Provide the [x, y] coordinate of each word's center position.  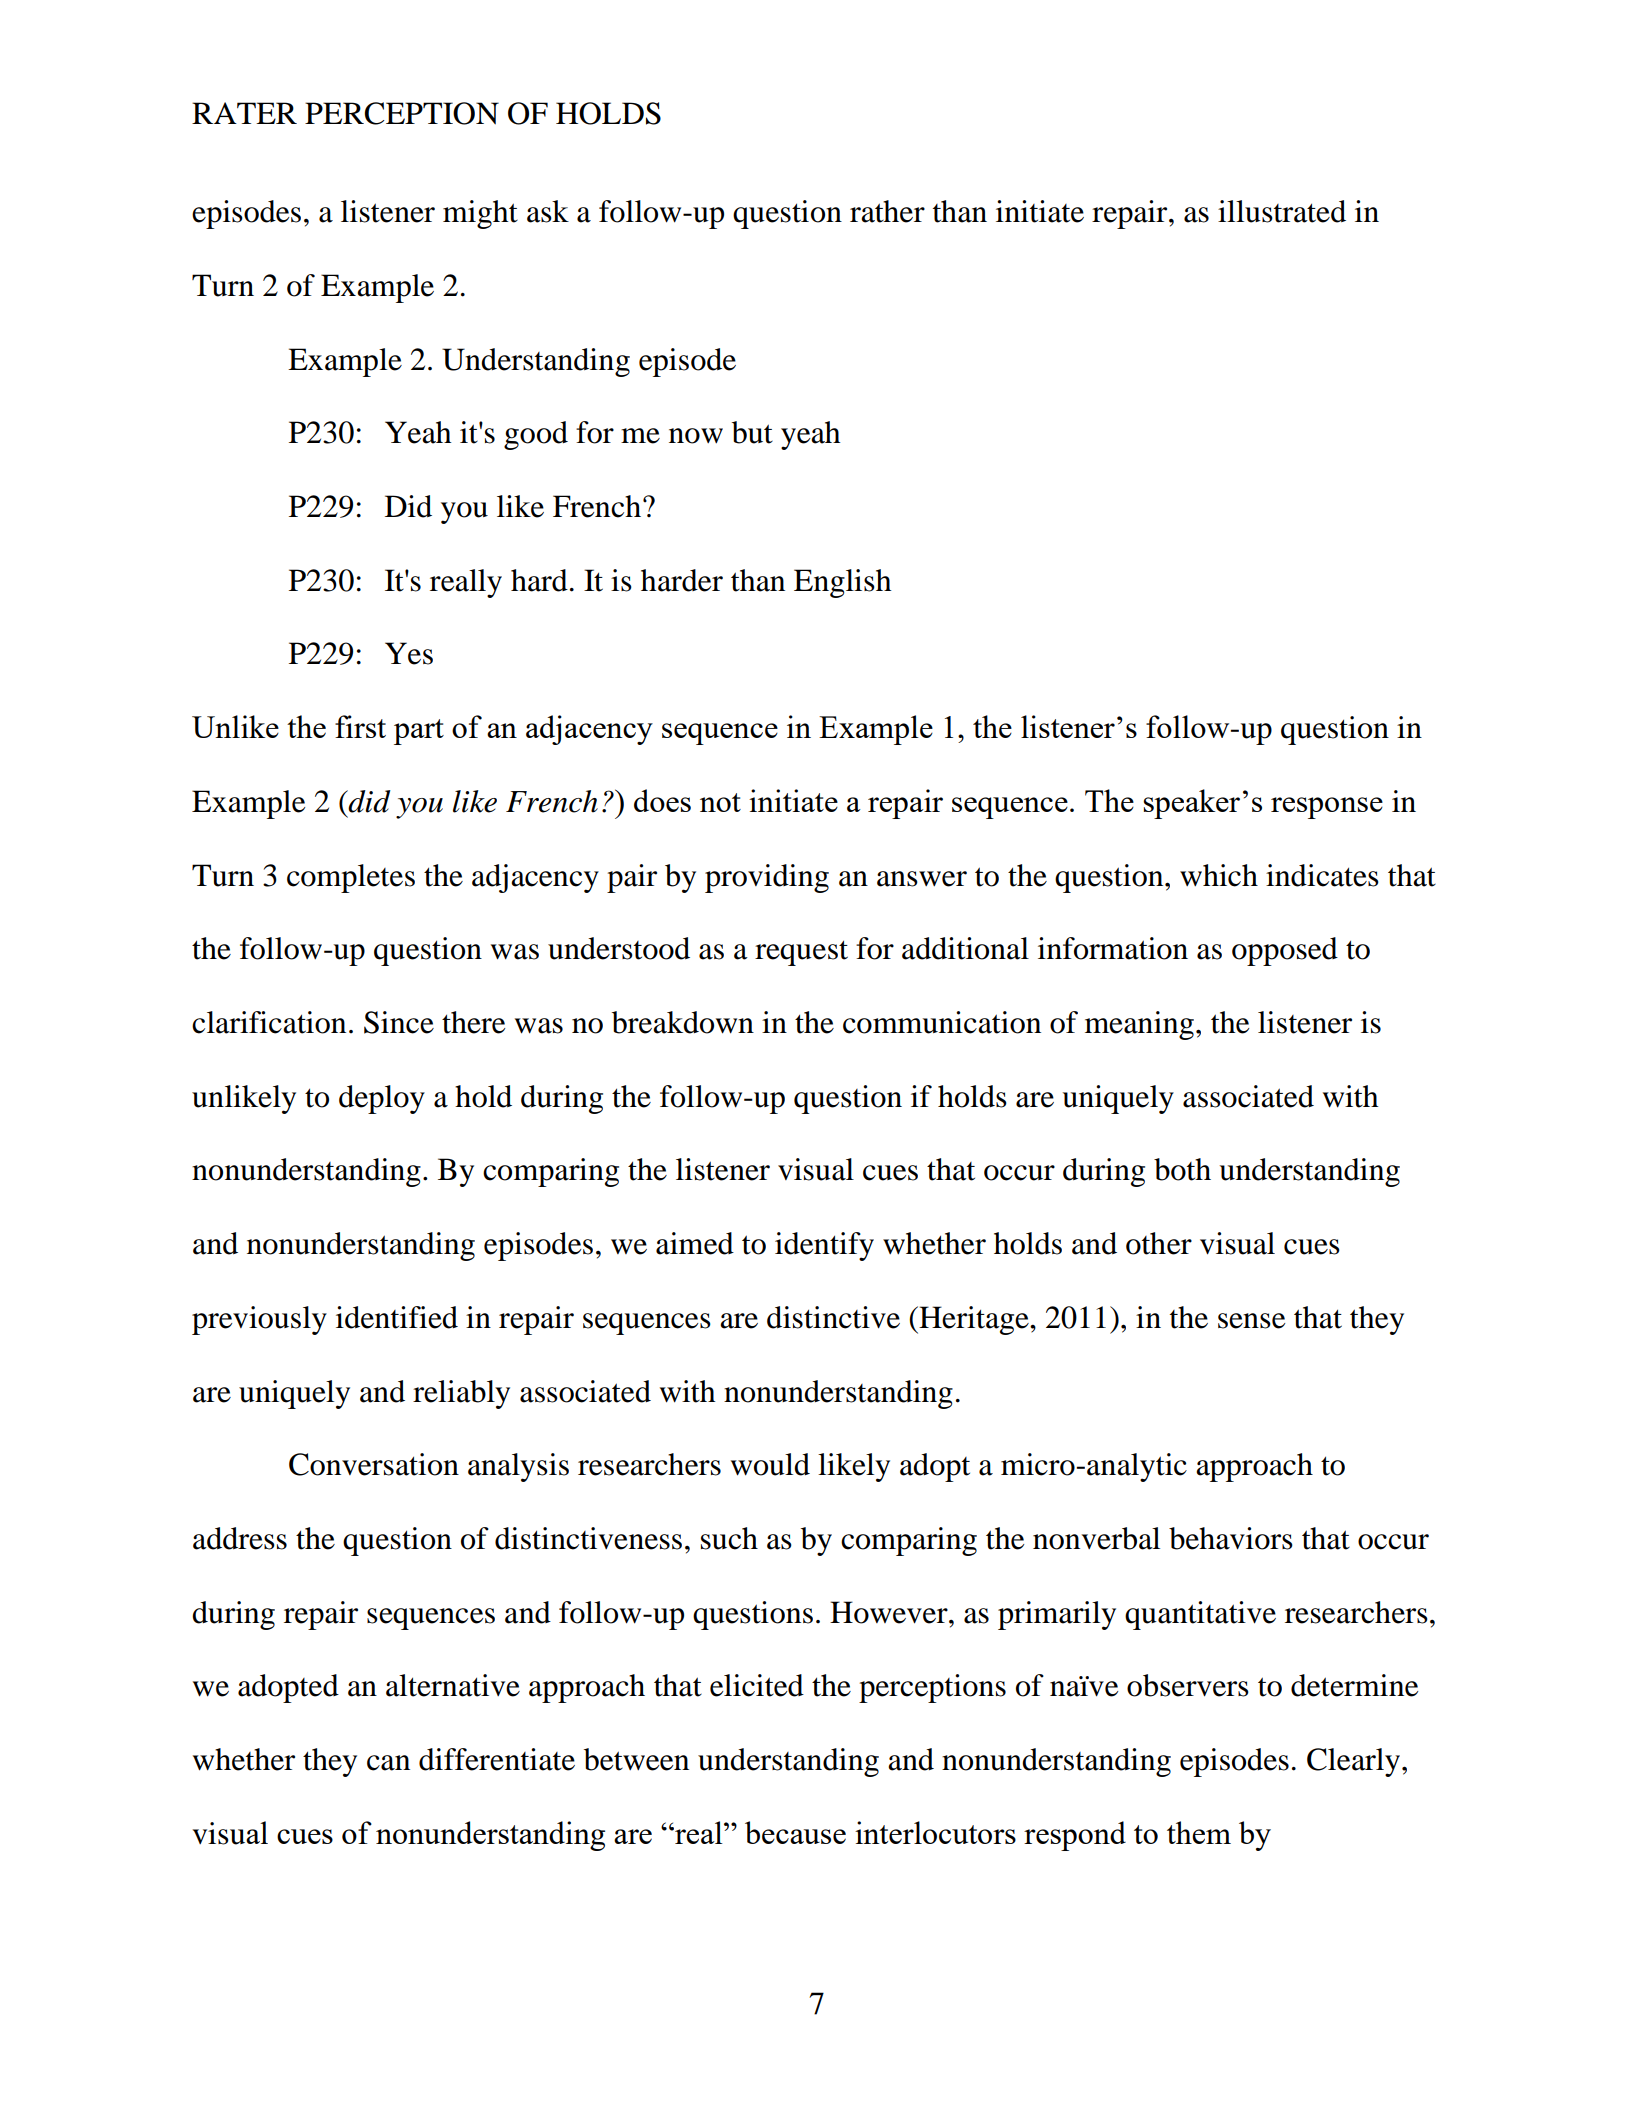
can [388, 1763]
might [480, 214]
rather [887, 211]
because [795, 1832]
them [1199, 1832]
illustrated [1282, 211]
